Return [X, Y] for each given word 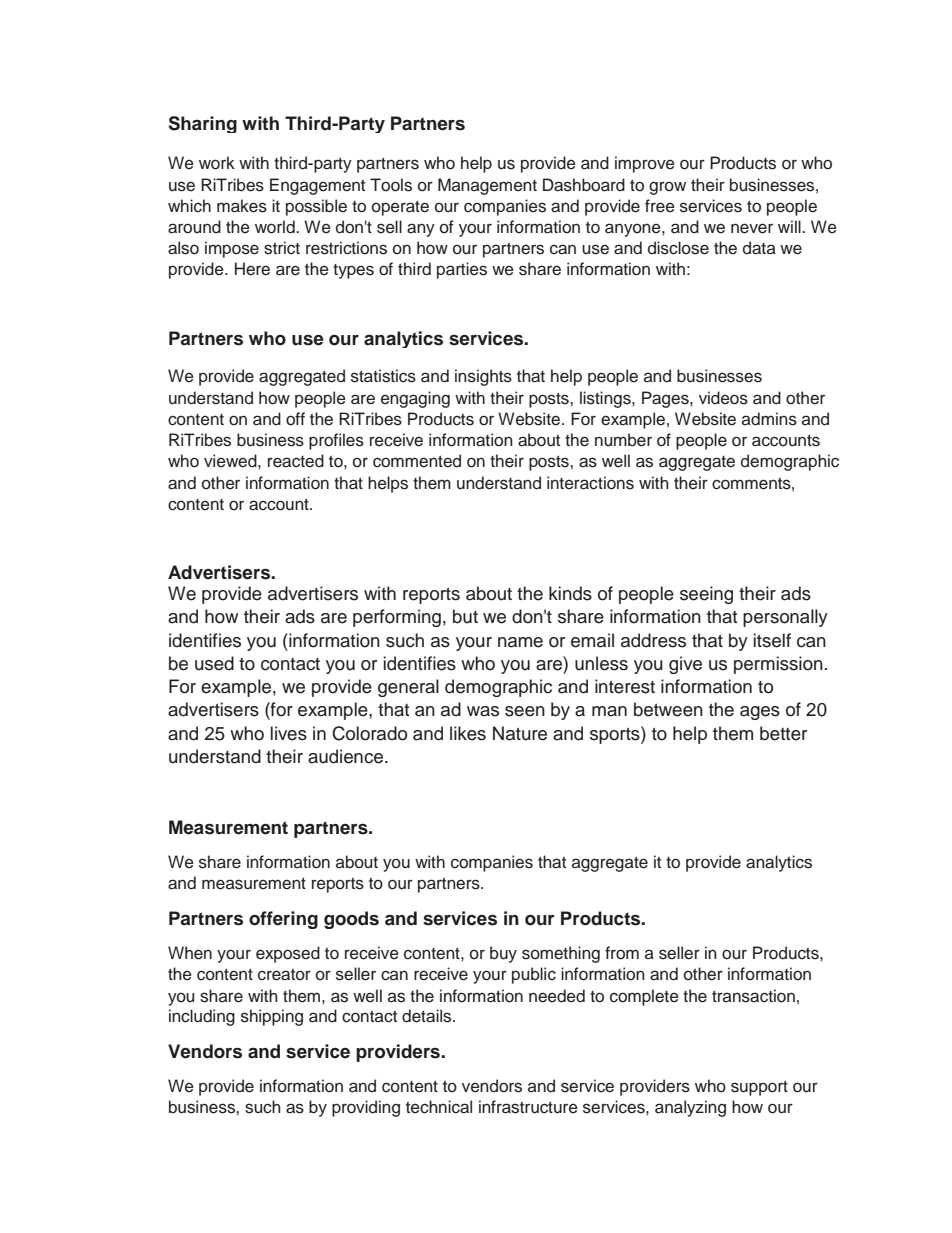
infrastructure [528, 1107]
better [783, 733]
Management [487, 186]
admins [769, 419]
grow [667, 188]
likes [468, 733]
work [217, 163]
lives [289, 733]
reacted [296, 461]
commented [417, 461]
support [759, 1088]
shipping [272, 1017]
